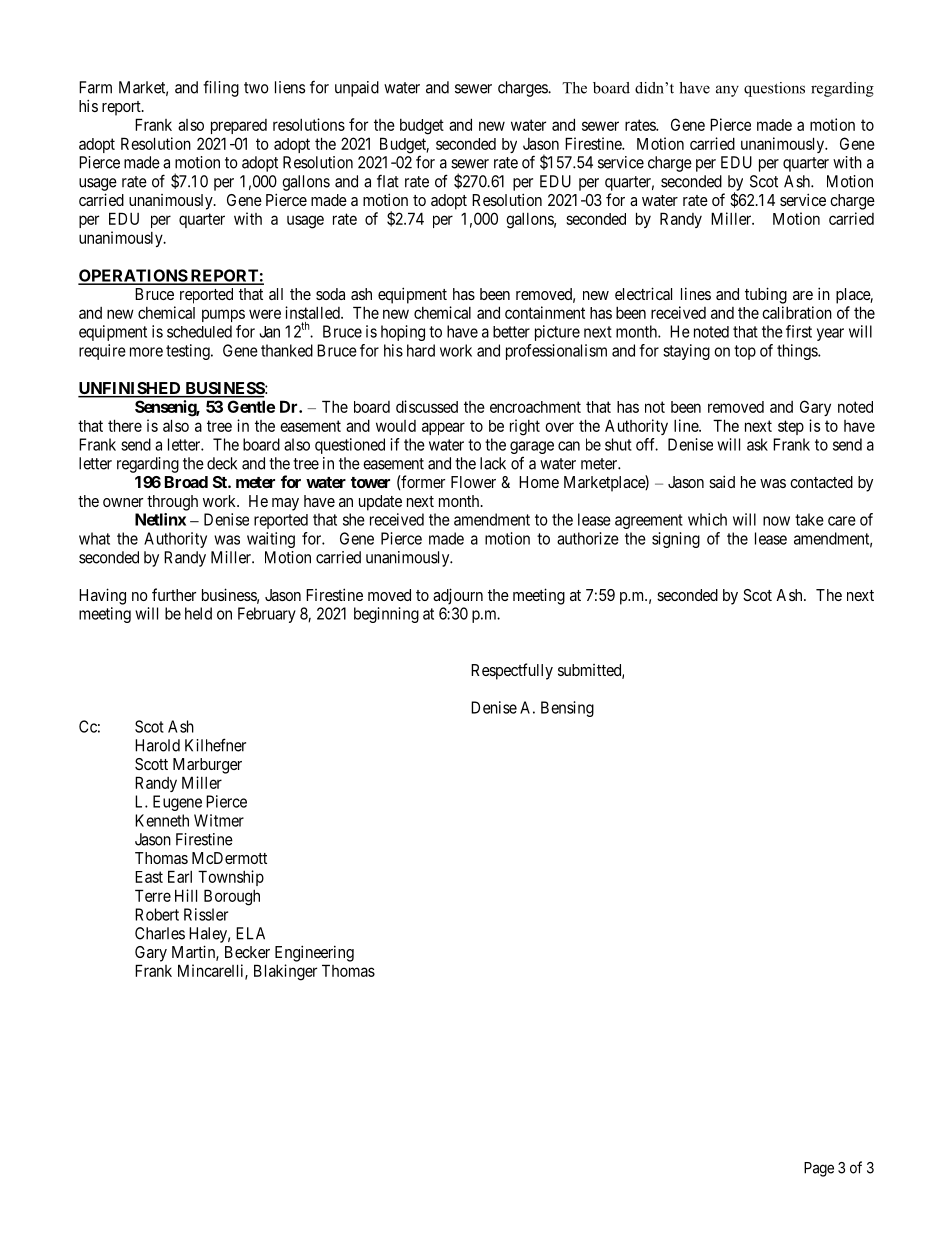 Image resolution: width=952 pixels, height=1233 pixels. What do you see at coordinates (189, 352) in the screenshot?
I see `testing` at bounding box center [189, 352].
